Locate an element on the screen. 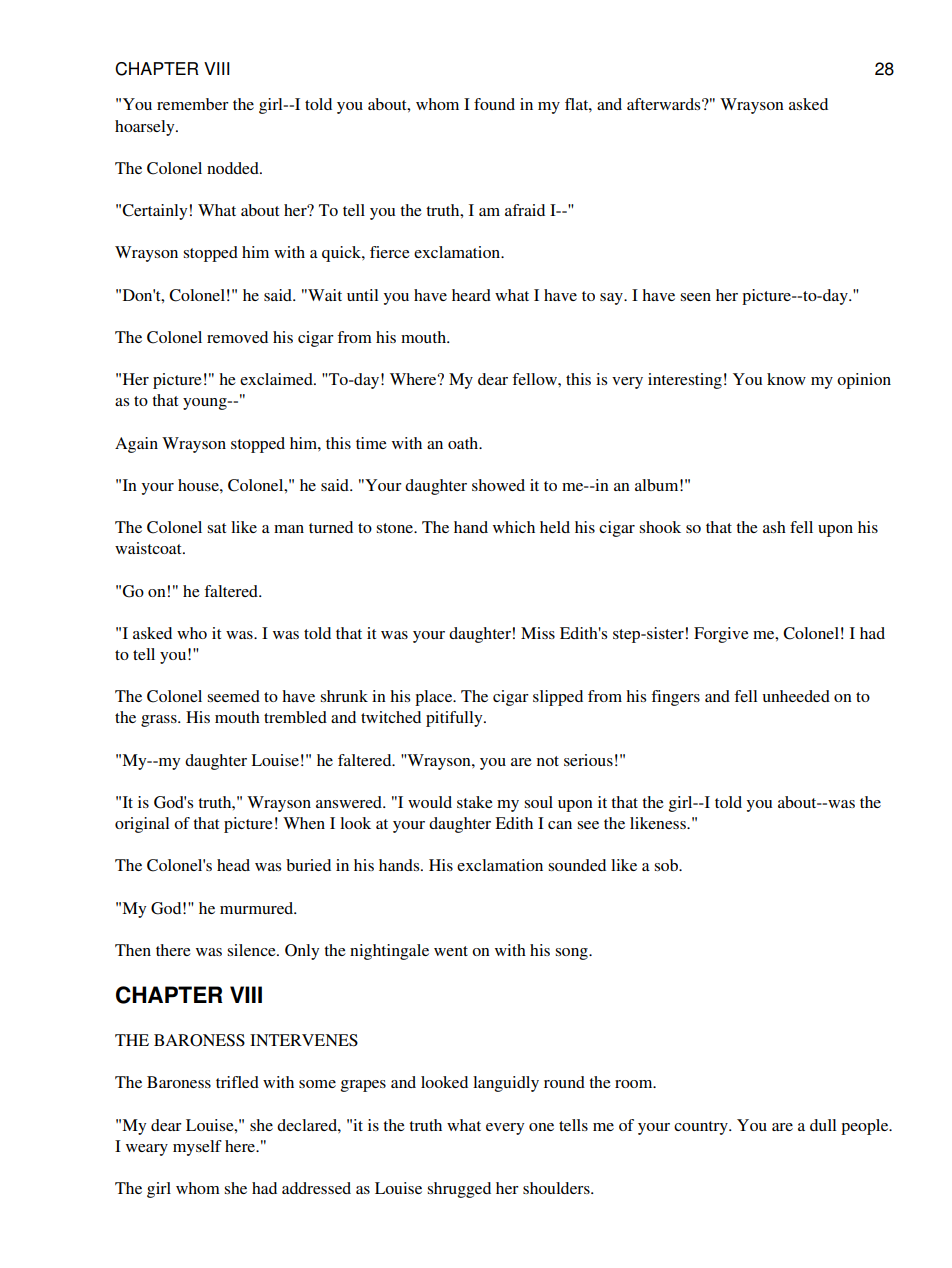 The image size is (952, 1268). shrugged is located at coordinates (459, 1190).
